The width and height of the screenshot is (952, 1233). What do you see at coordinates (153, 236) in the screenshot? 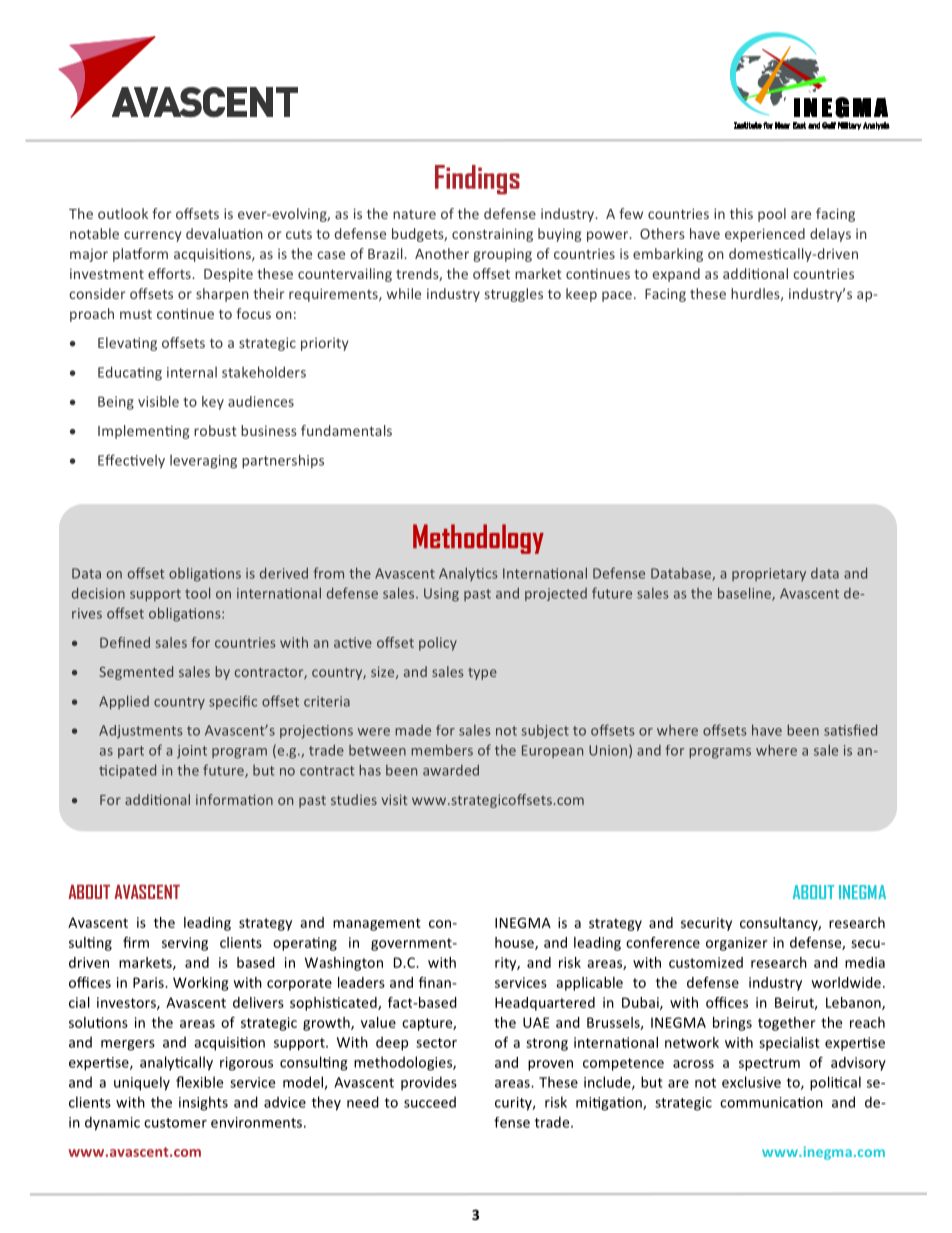
I see `currency` at bounding box center [153, 236].
